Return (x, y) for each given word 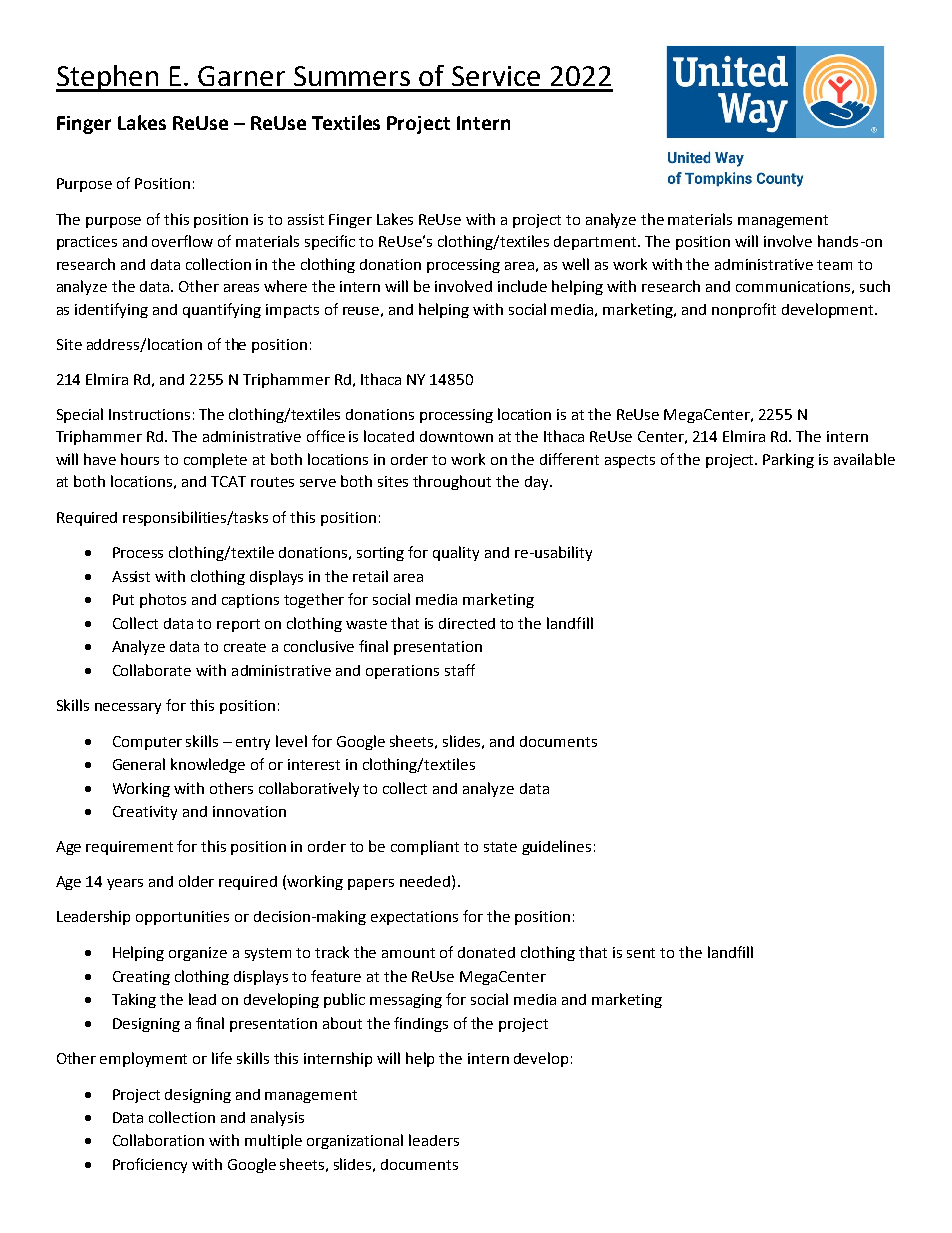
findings (421, 1024)
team (834, 265)
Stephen (108, 78)
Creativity (145, 813)
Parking (788, 460)
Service (496, 76)
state (500, 847)
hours (140, 459)
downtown (456, 436)
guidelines (556, 847)
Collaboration (158, 1140)
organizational (355, 1141)
